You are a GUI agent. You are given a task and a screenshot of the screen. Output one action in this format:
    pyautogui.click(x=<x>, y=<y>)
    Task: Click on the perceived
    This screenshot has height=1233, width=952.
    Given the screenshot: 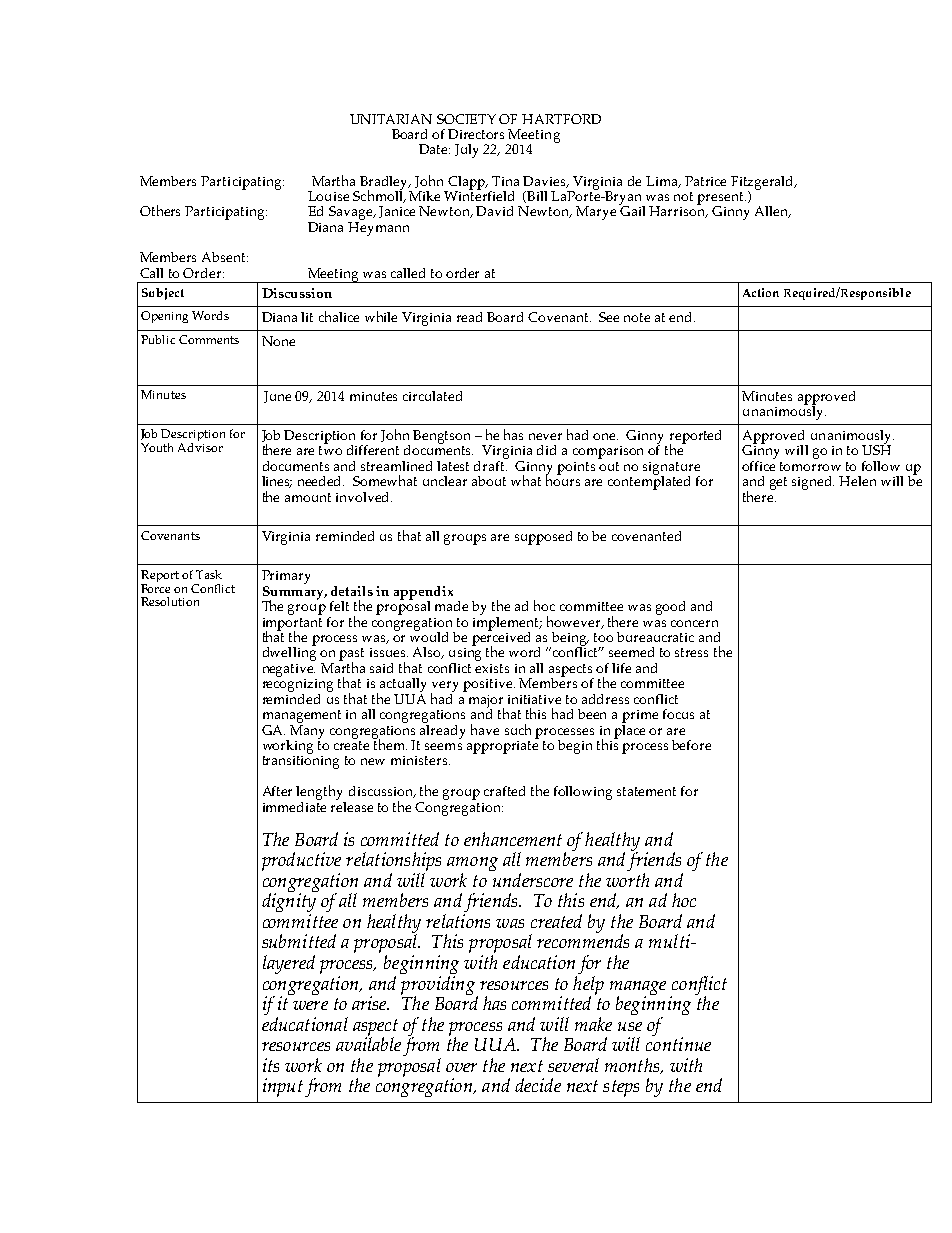 What is the action you would take?
    pyautogui.click(x=501, y=639)
